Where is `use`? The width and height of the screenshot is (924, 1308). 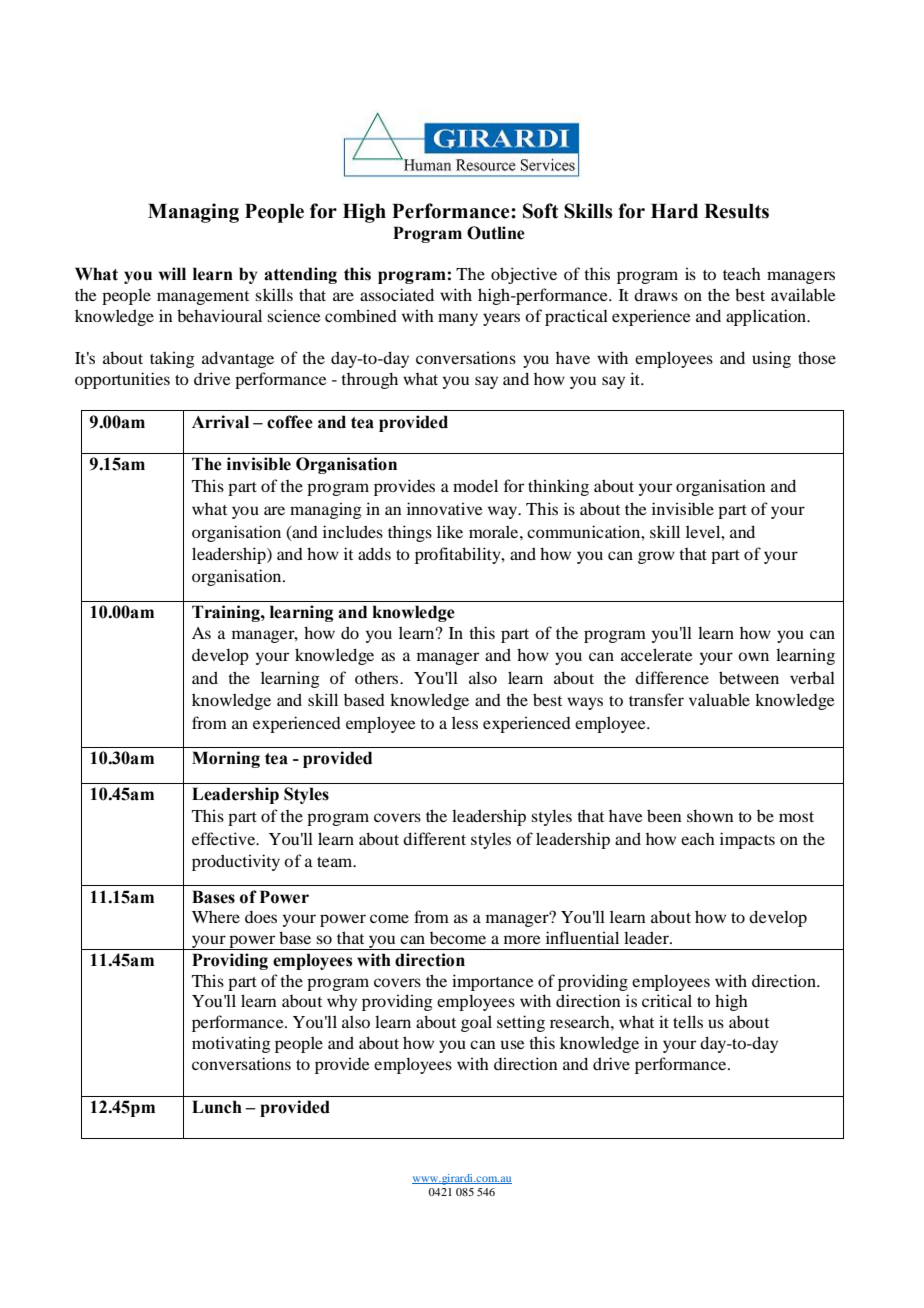
use is located at coordinates (513, 1044).
